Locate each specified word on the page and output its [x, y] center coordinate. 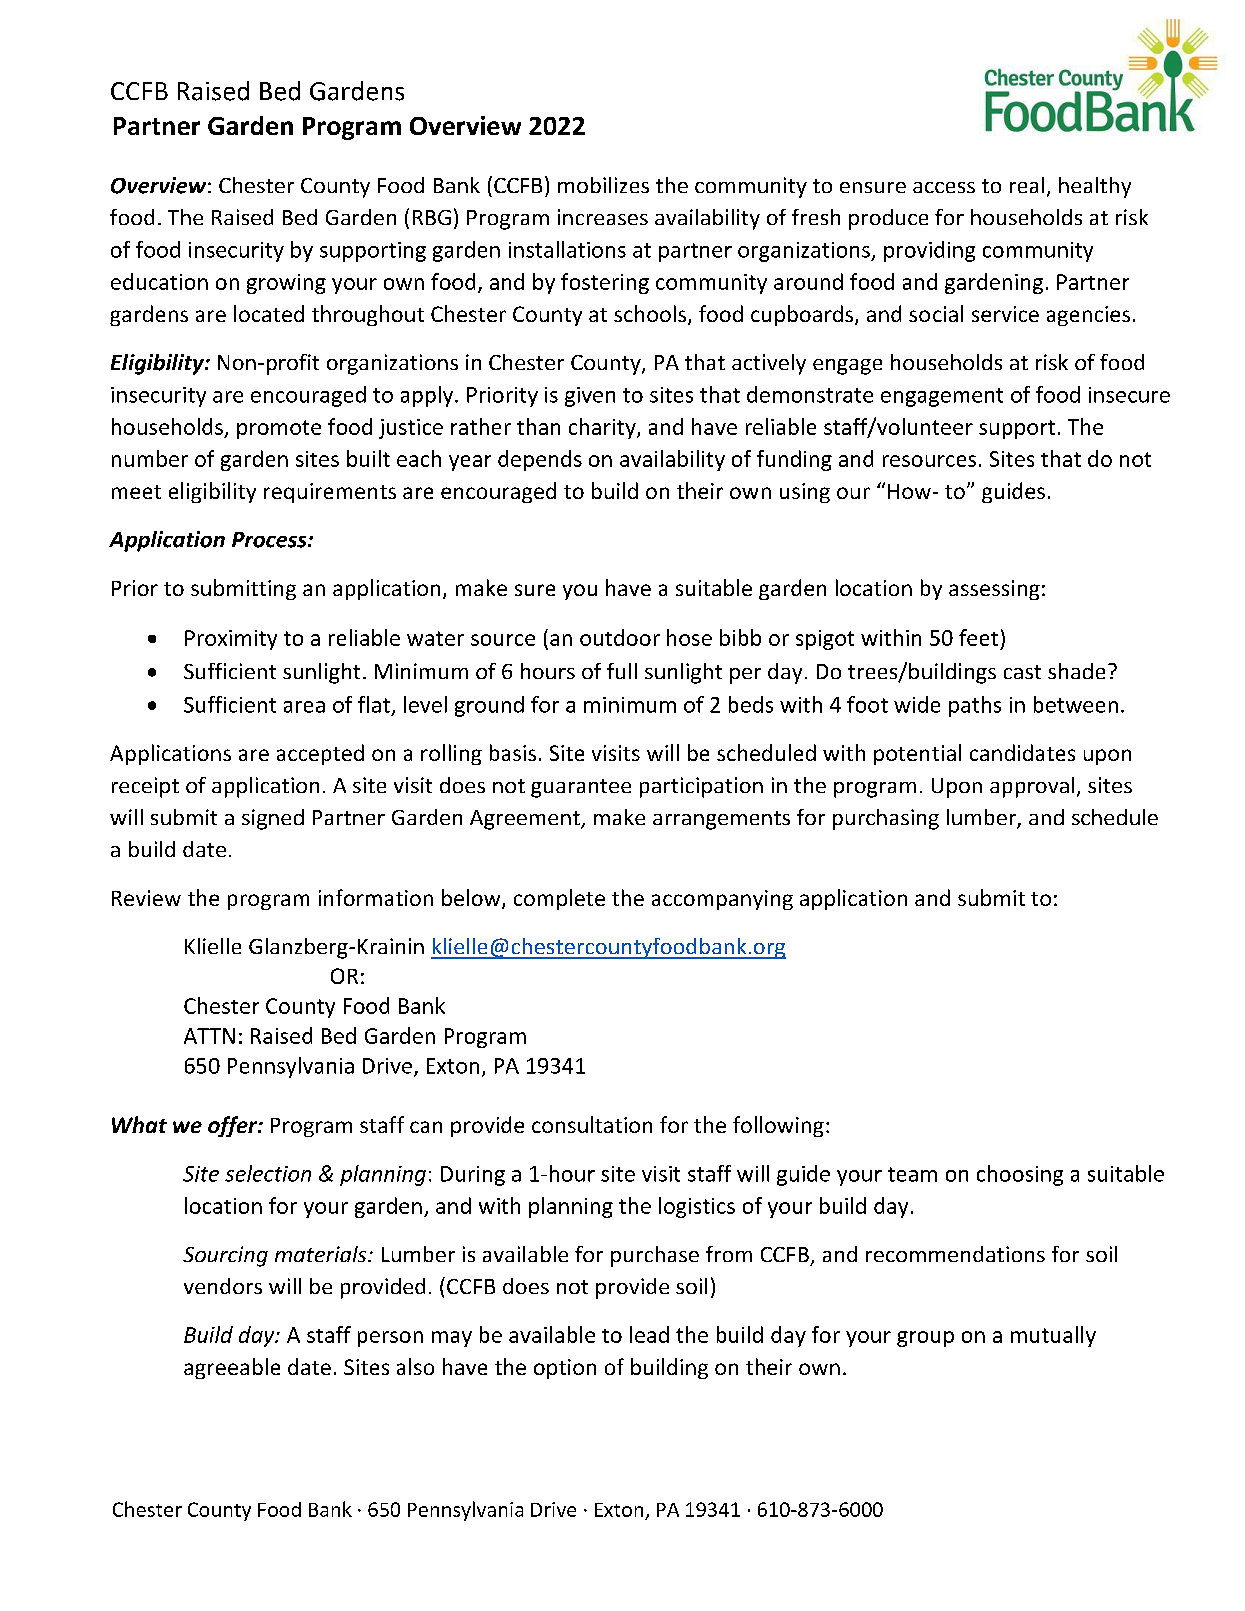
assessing [994, 590]
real [1027, 185]
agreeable [232, 1368]
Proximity [231, 640]
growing [286, 284]
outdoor [620, 637]
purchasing [886, 819]
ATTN [209, 1036]
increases [603, 217]
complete [559, 899]
